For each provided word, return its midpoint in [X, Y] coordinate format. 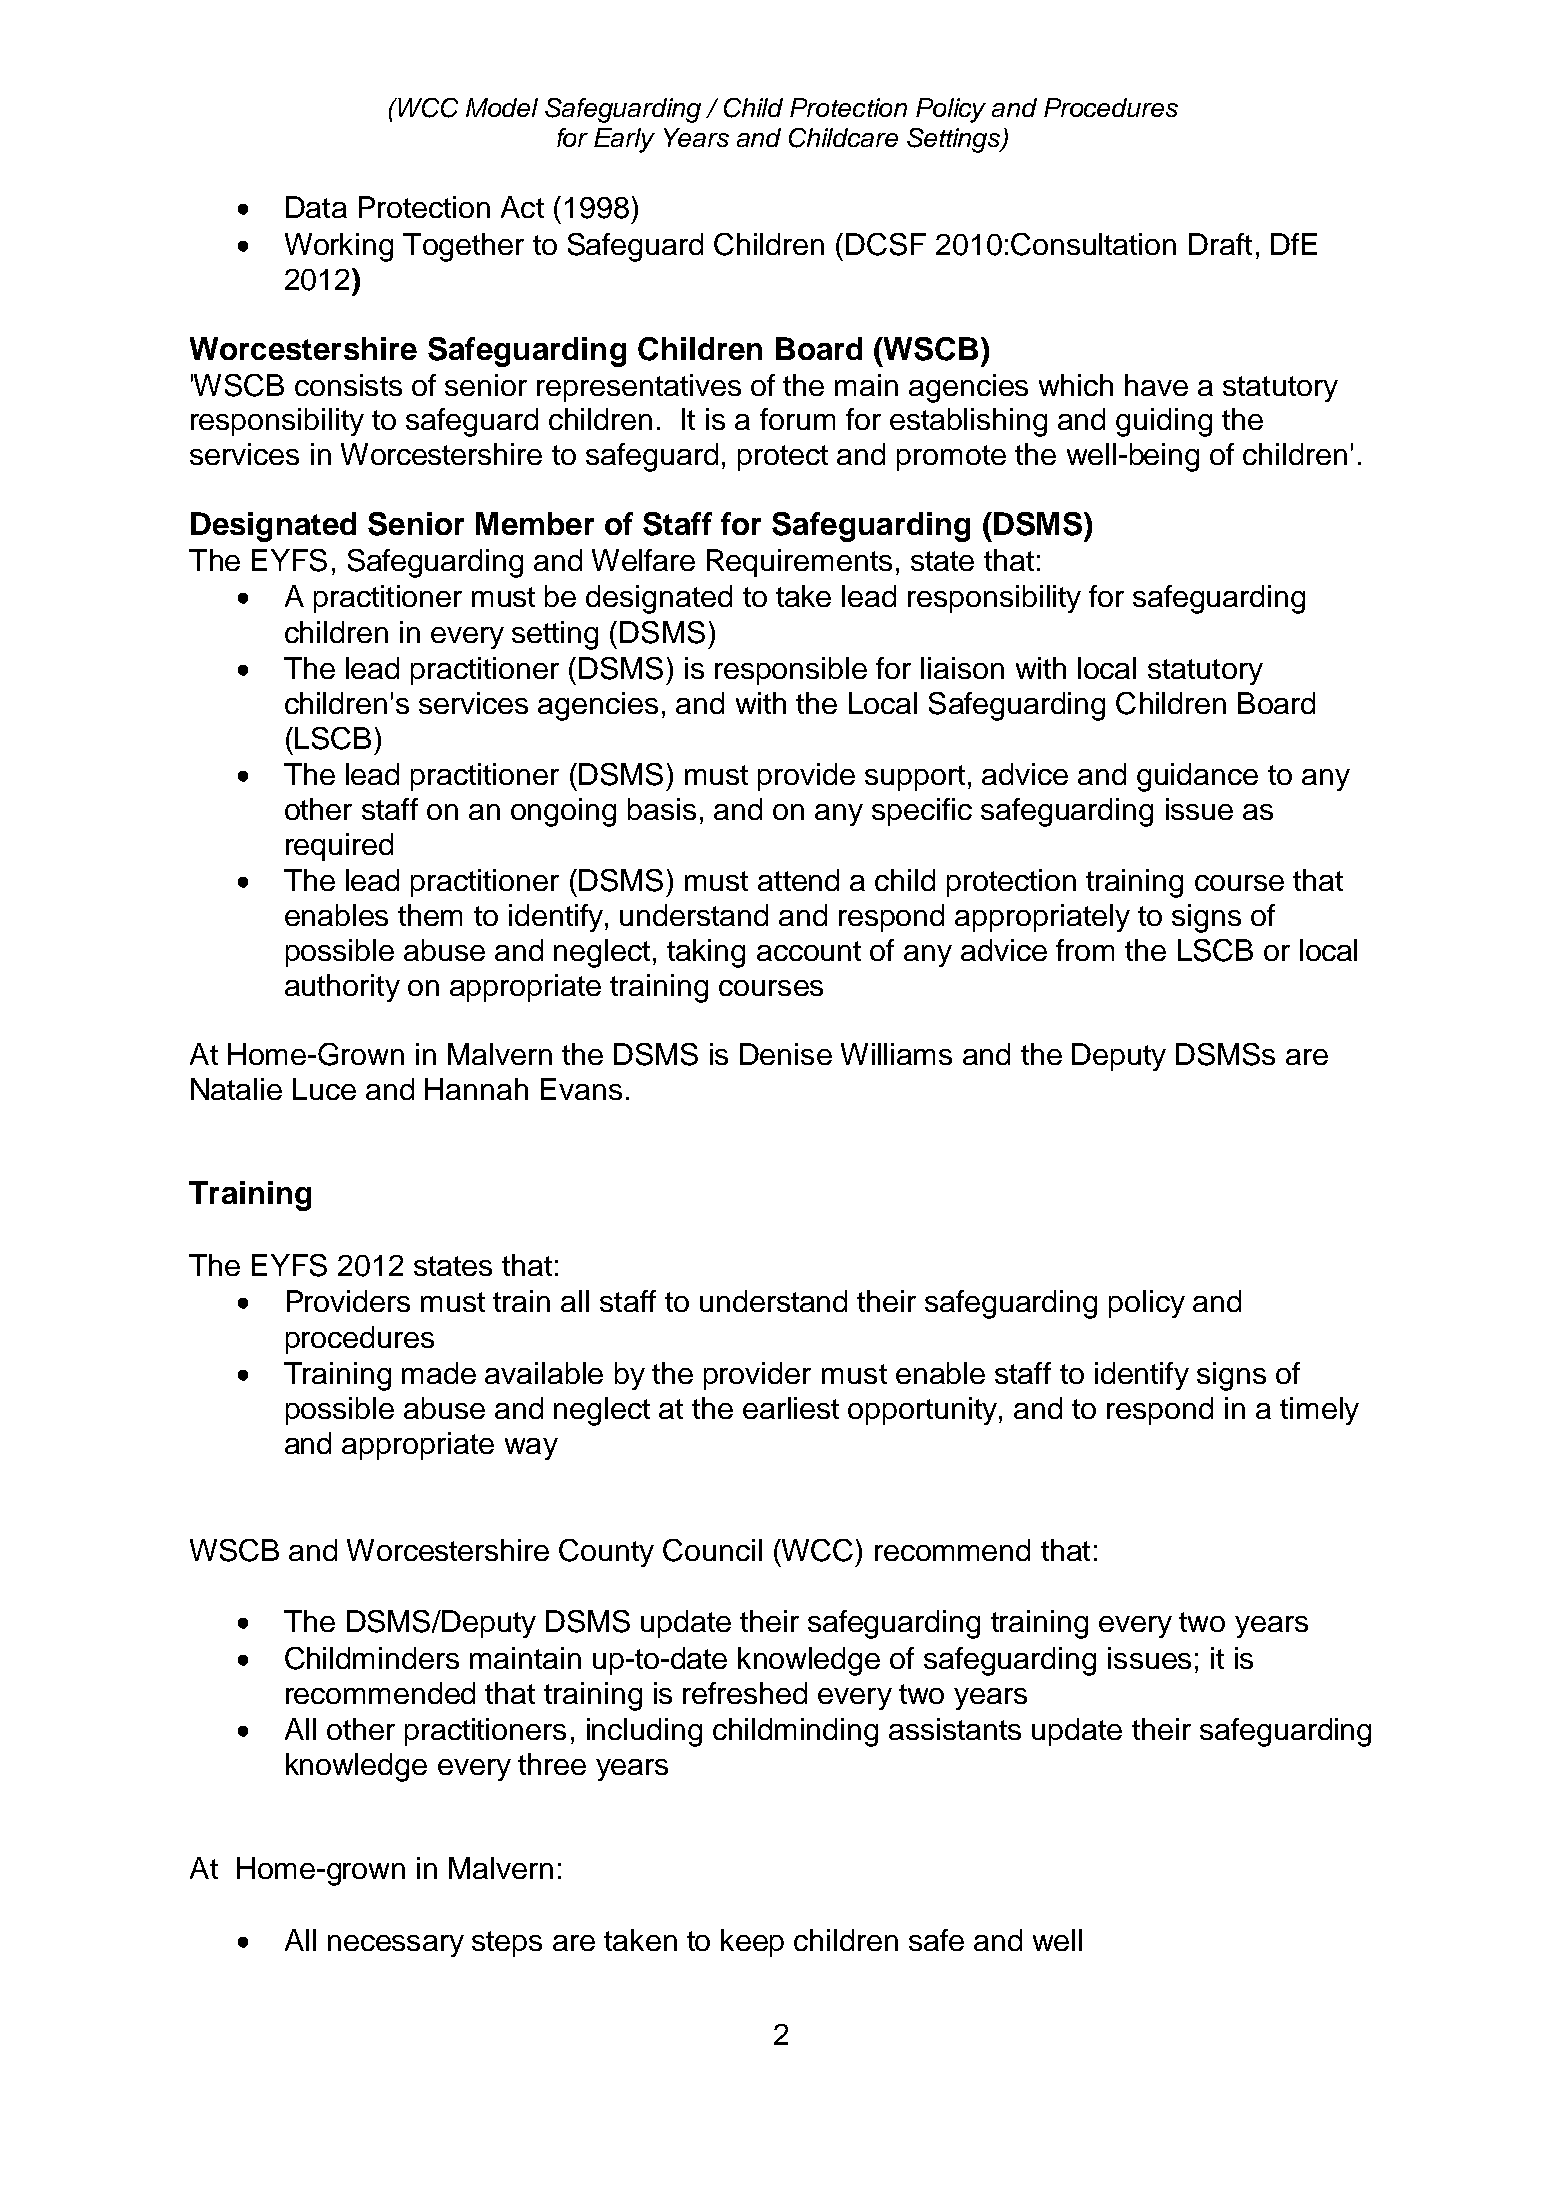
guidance [1197, 777]
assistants [955, 1729]
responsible [791, 671]
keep [752, 1943]
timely [1319, 1411]
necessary [396, 1946]
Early [624, 140]
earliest [791, 1408]
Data [316, 207]
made [439, 1373]
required [339, 847]
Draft [1220, 244]
